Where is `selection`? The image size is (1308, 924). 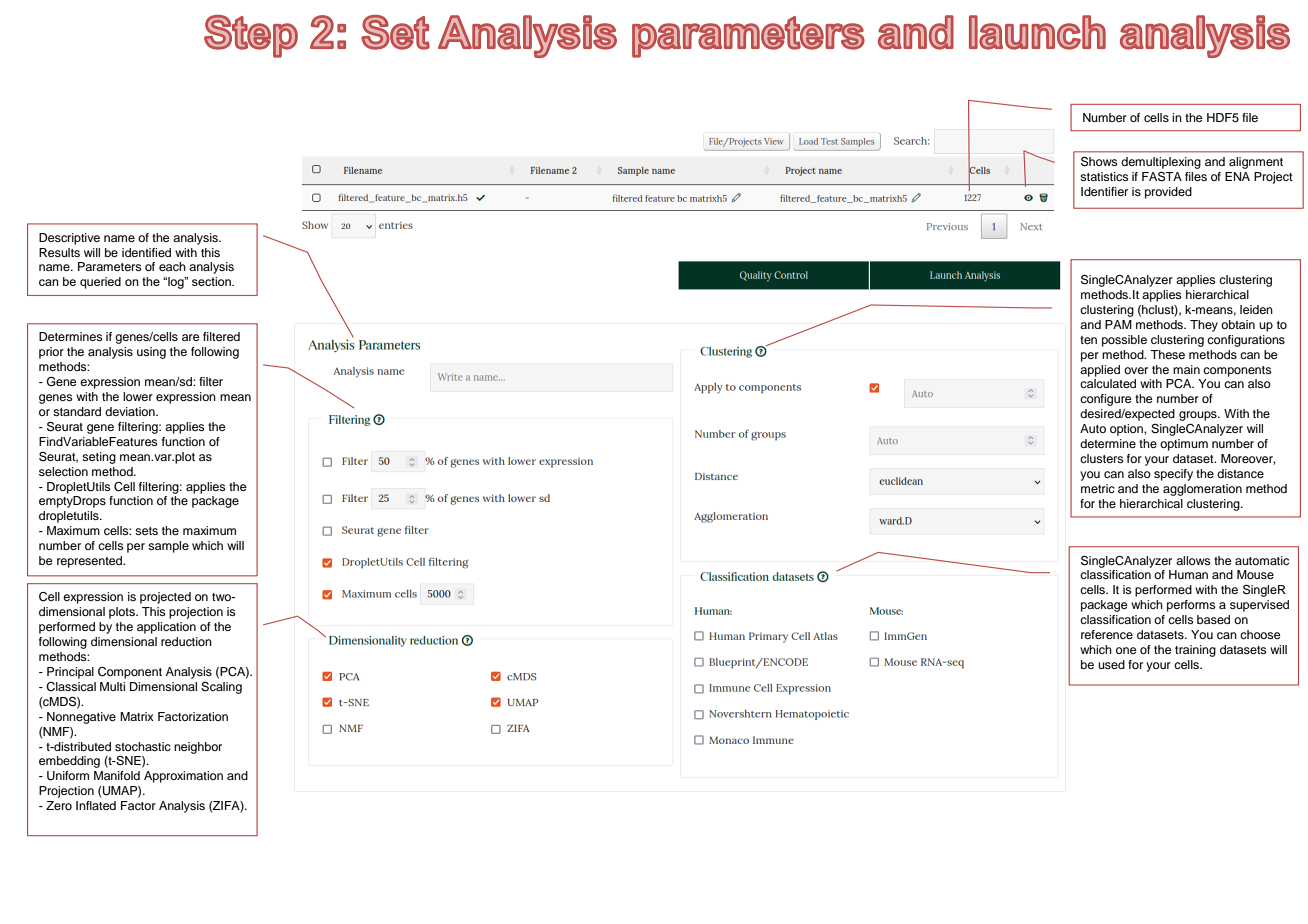
selection is located at coordinates (63, 471).
